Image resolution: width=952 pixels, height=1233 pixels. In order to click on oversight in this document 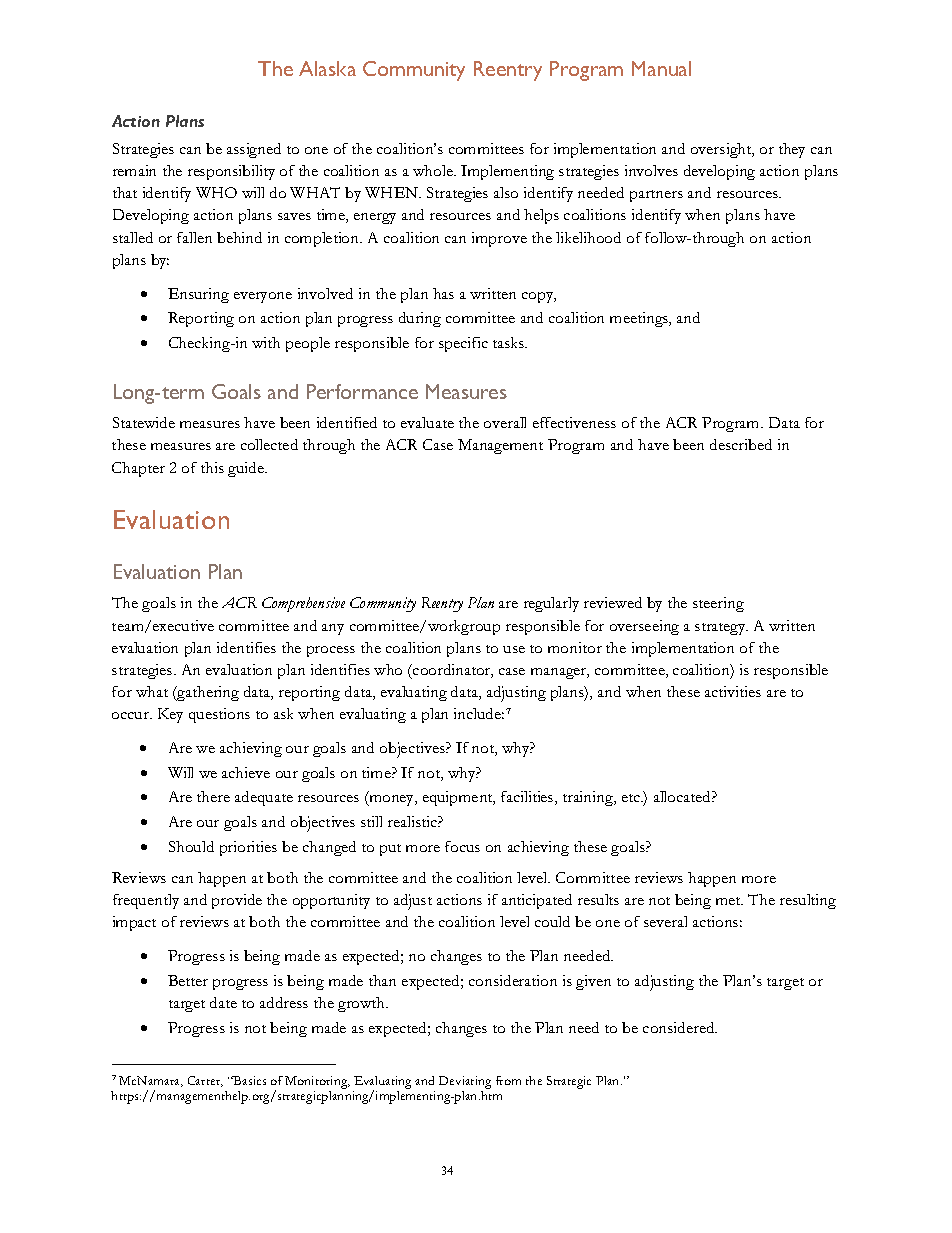, I will do `click(722, 150)`.
